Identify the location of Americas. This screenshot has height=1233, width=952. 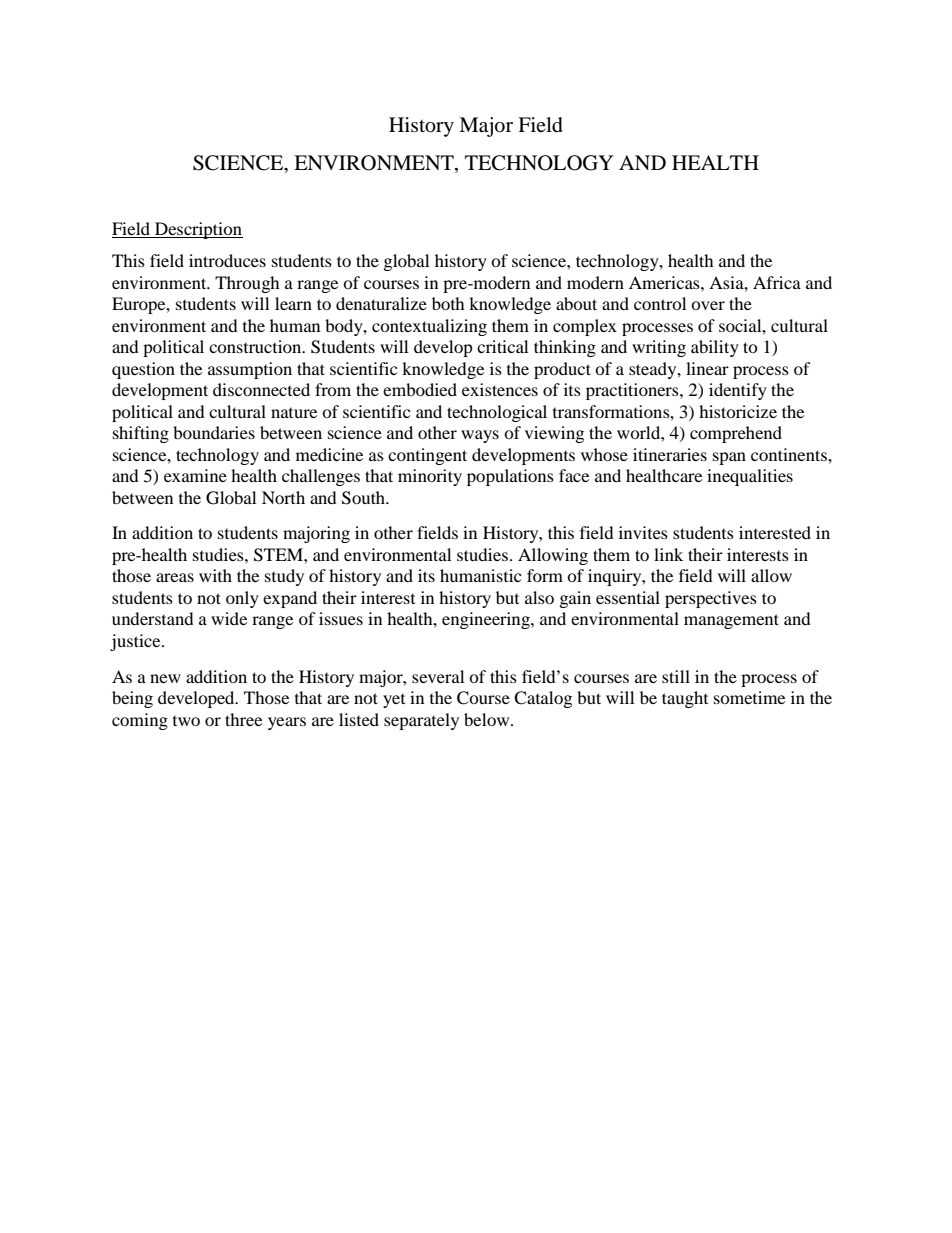
(665, 282).
